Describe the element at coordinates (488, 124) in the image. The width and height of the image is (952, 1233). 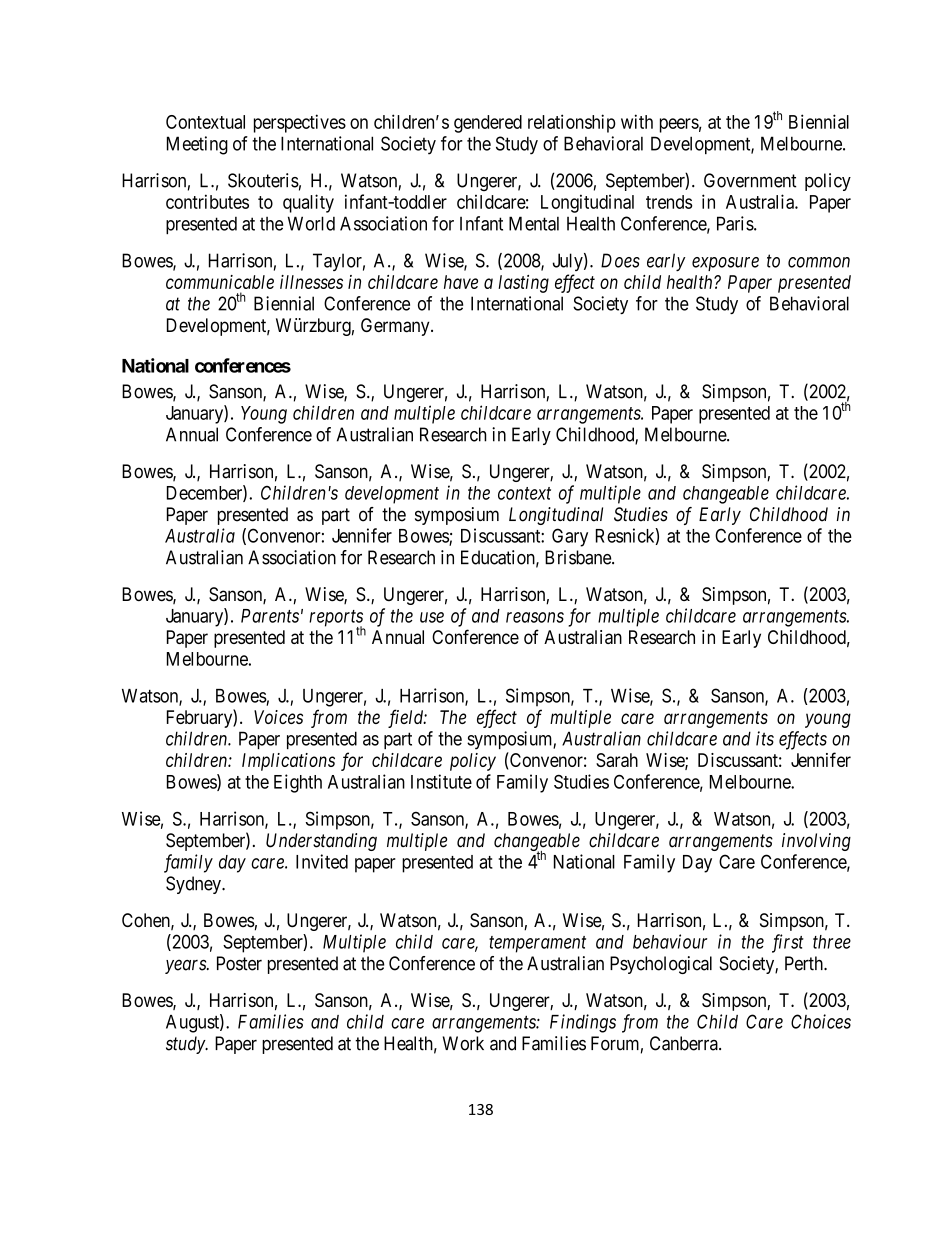
I see `gendered` at that location.
